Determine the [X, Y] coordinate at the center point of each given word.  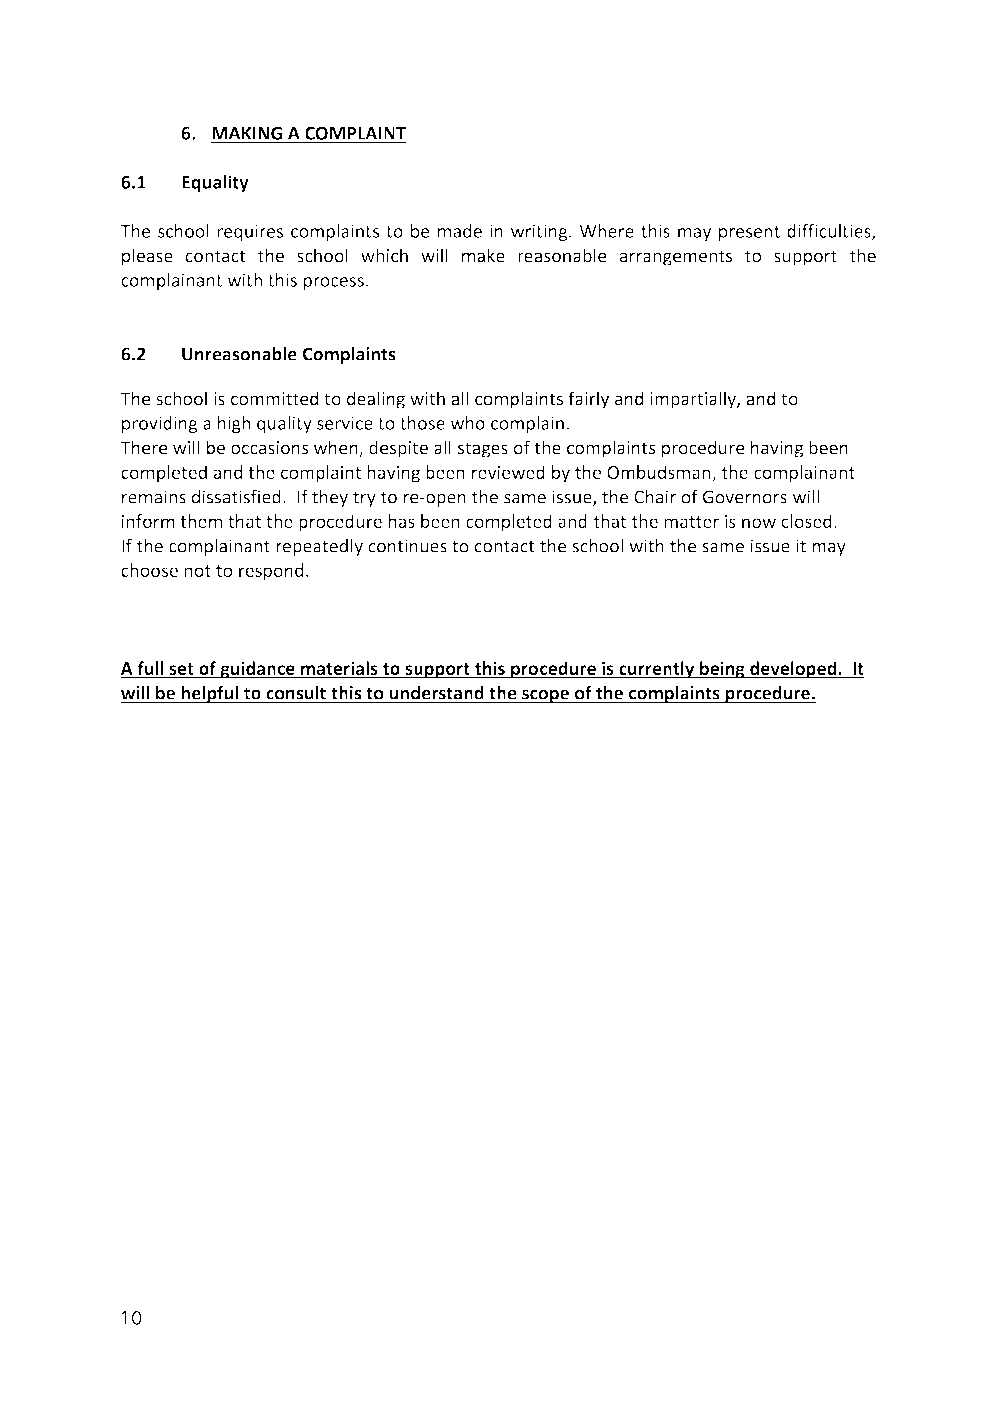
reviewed [508, 472]
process [334, 283]
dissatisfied [236, 496]
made [460, 231]
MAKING [247, 133]
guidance [257, 670]
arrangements [676, 258]
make [483, 255]
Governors [745, 497]
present [749, 233]
